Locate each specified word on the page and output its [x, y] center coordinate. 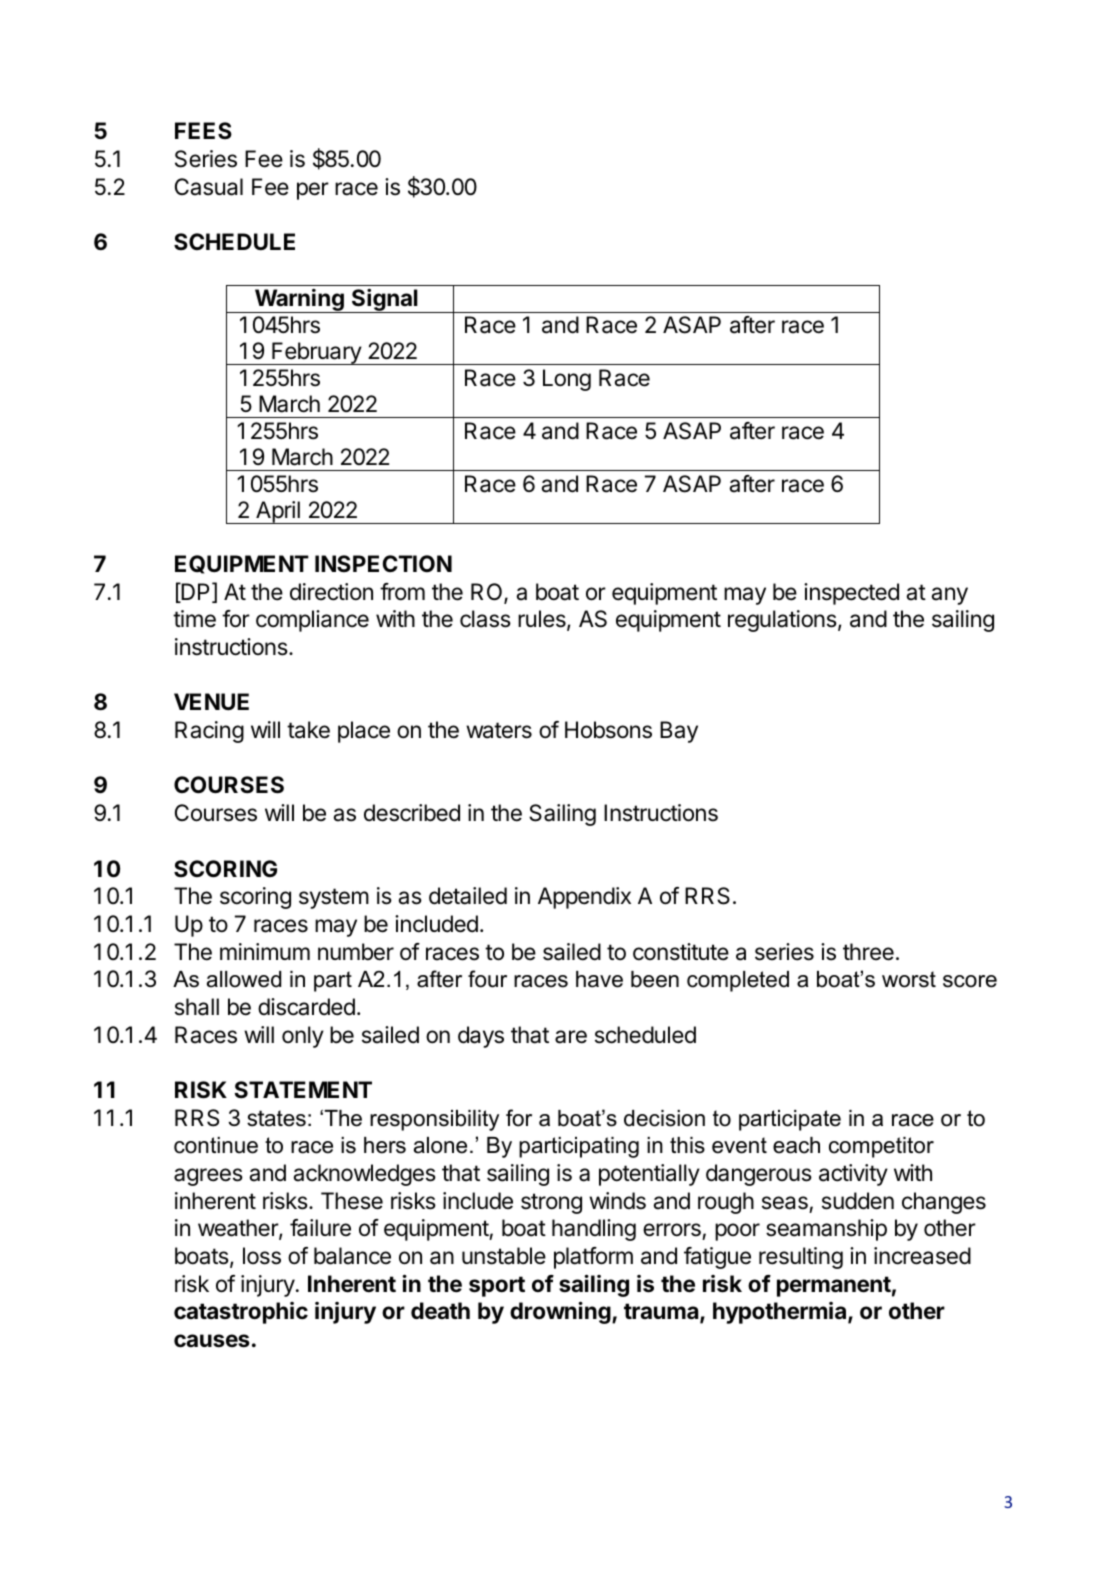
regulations [782, 621]
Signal [385, 300]
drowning [561, 1312]
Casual [209, 187]
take [308, 730]
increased [922, 1256]
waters [499, 730]
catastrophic [241, 1313]
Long [567, 380]
